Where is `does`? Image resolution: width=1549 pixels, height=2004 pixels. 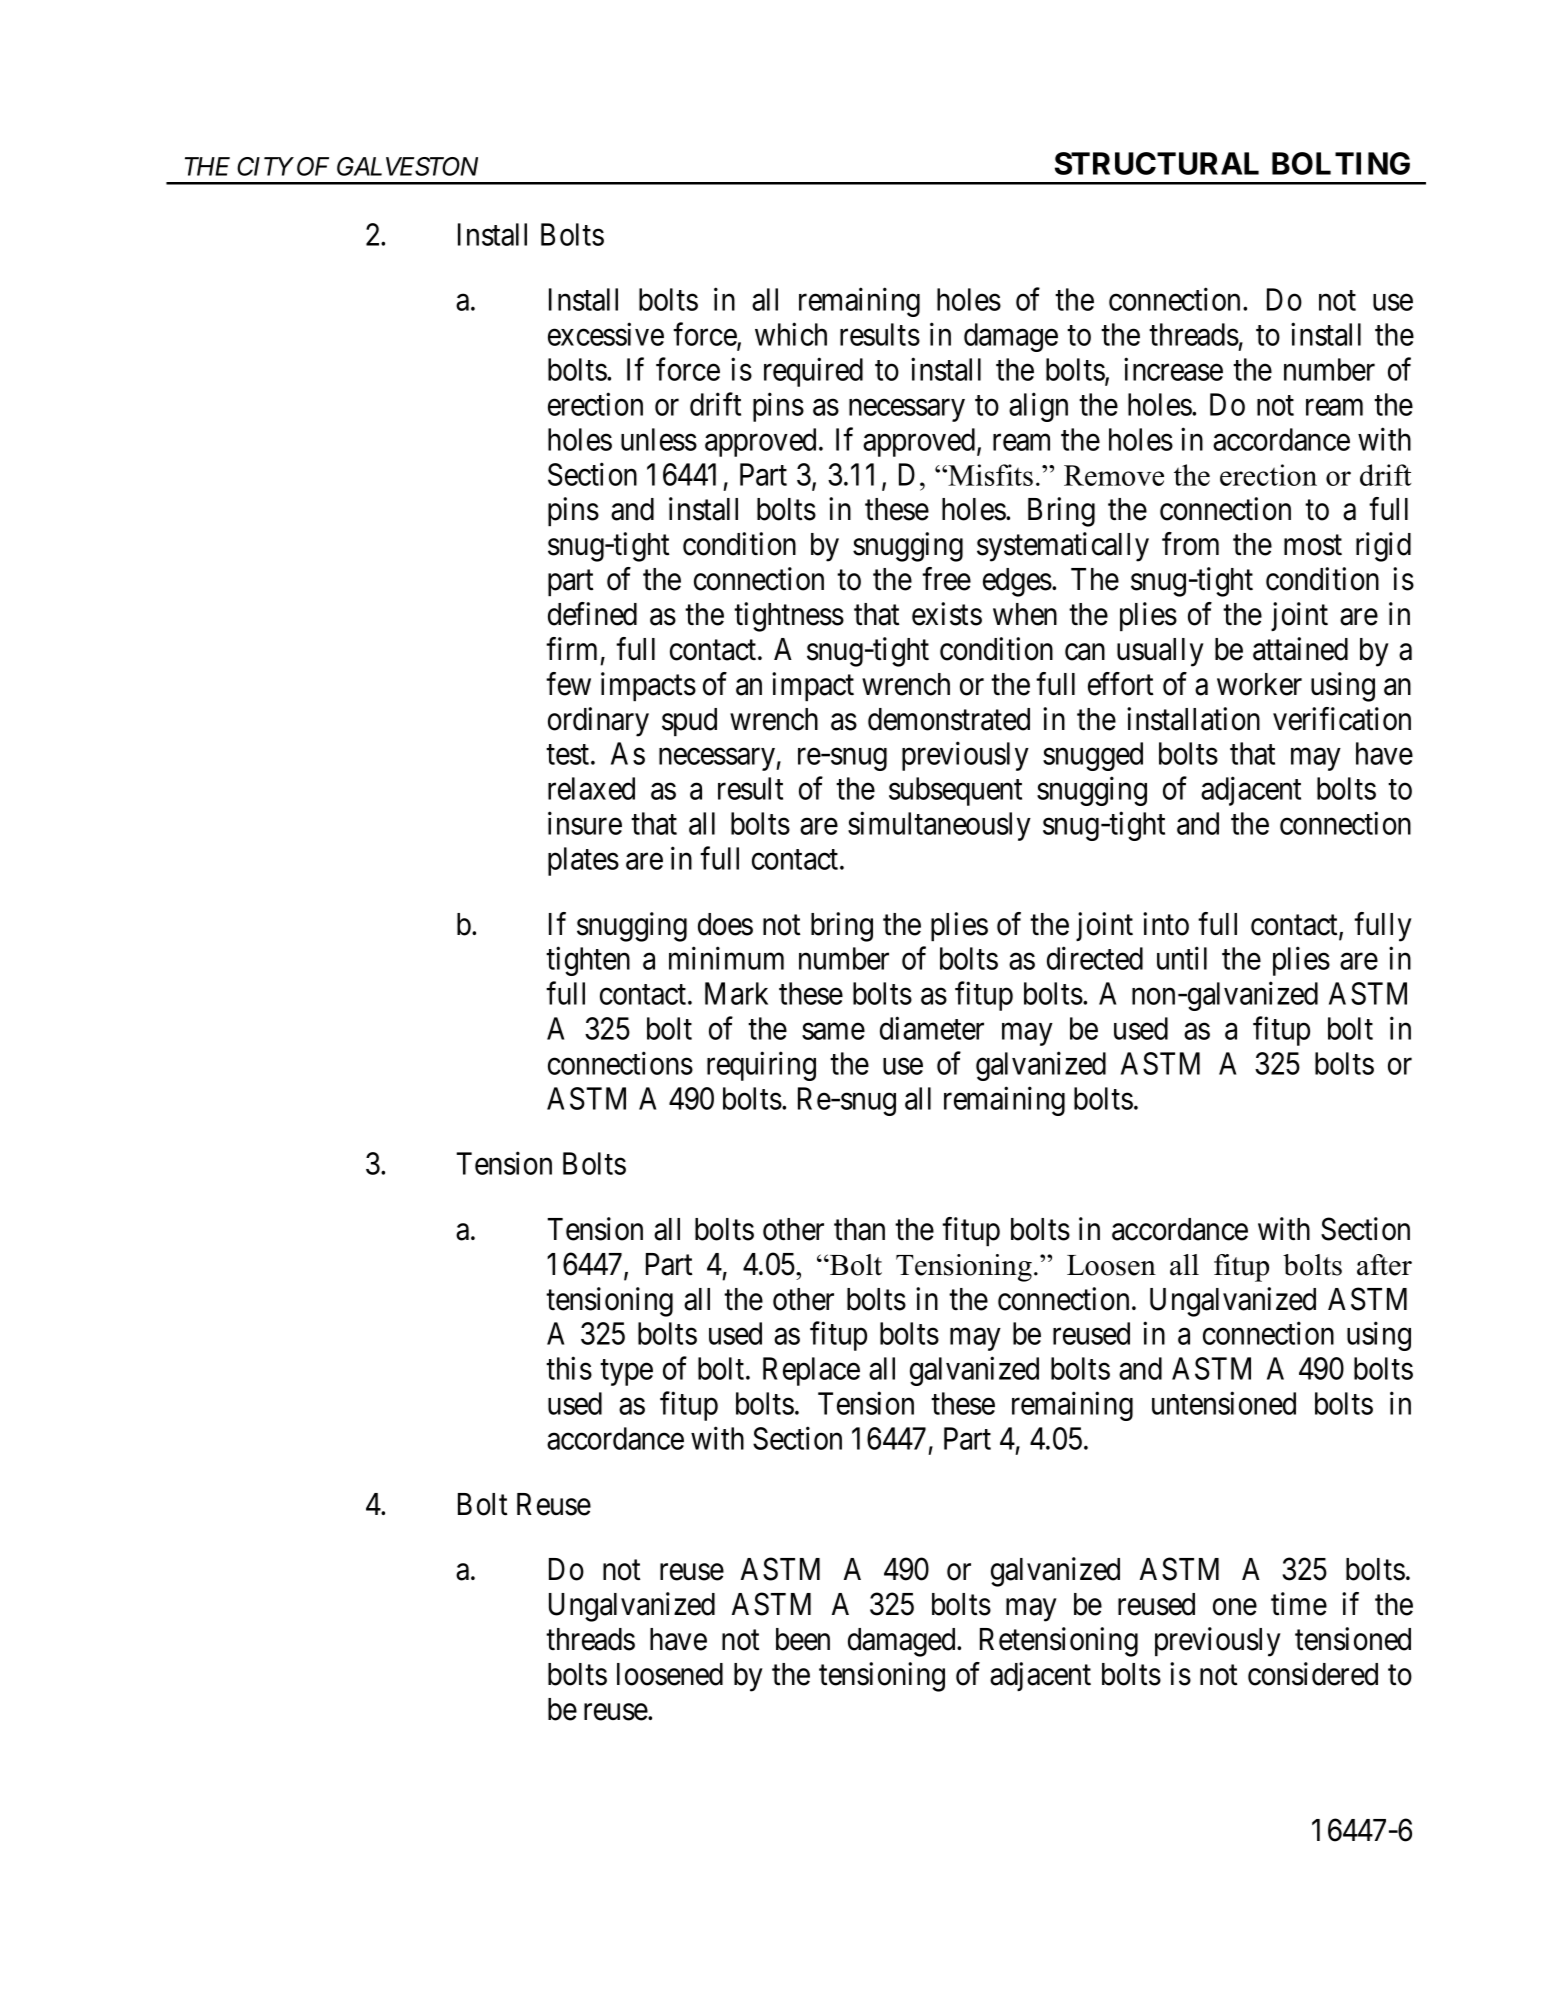 does is located at coordinates (725, 924).
